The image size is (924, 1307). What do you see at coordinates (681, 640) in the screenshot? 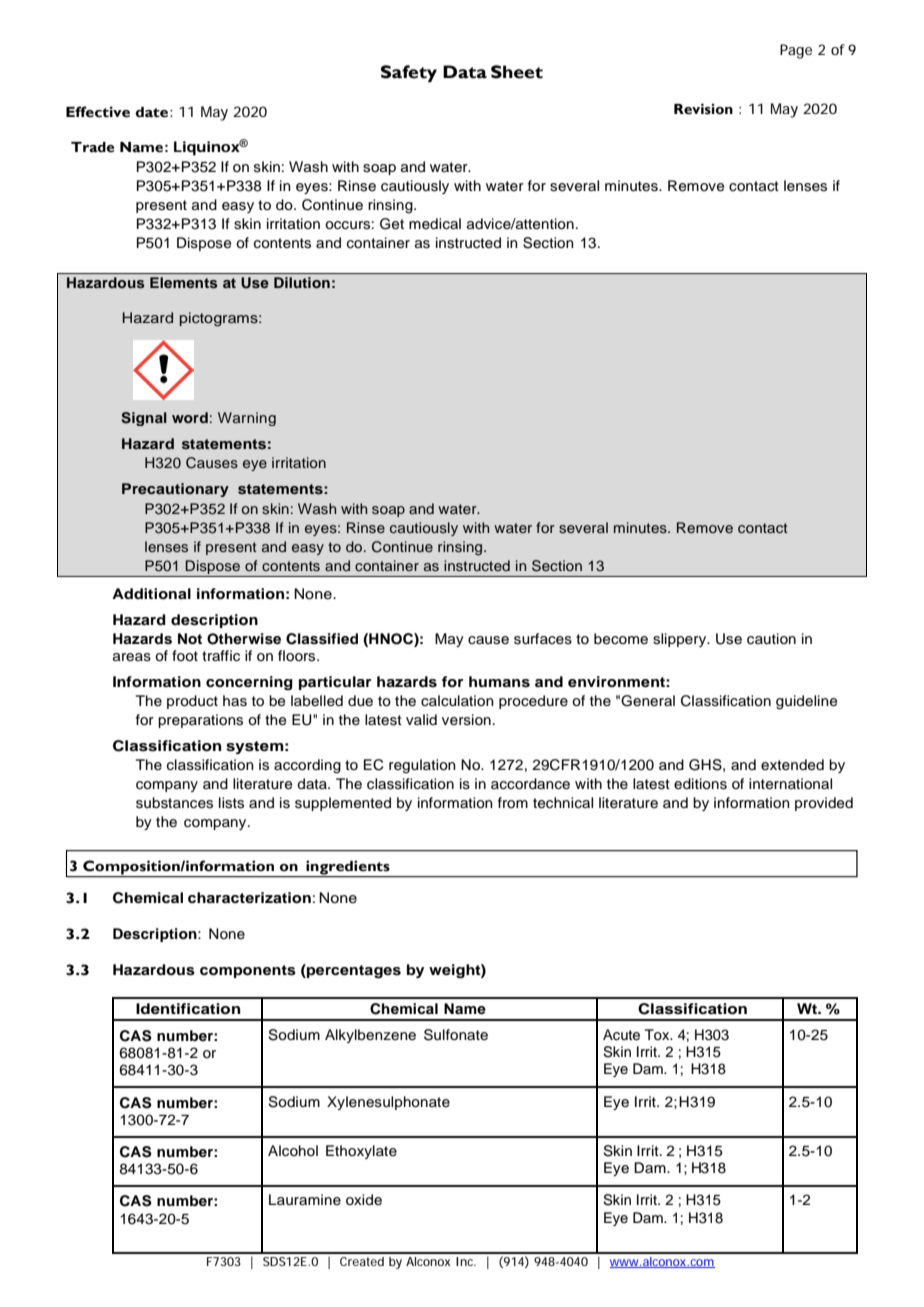
I see `slippery` at bounding box center [681, 640].
